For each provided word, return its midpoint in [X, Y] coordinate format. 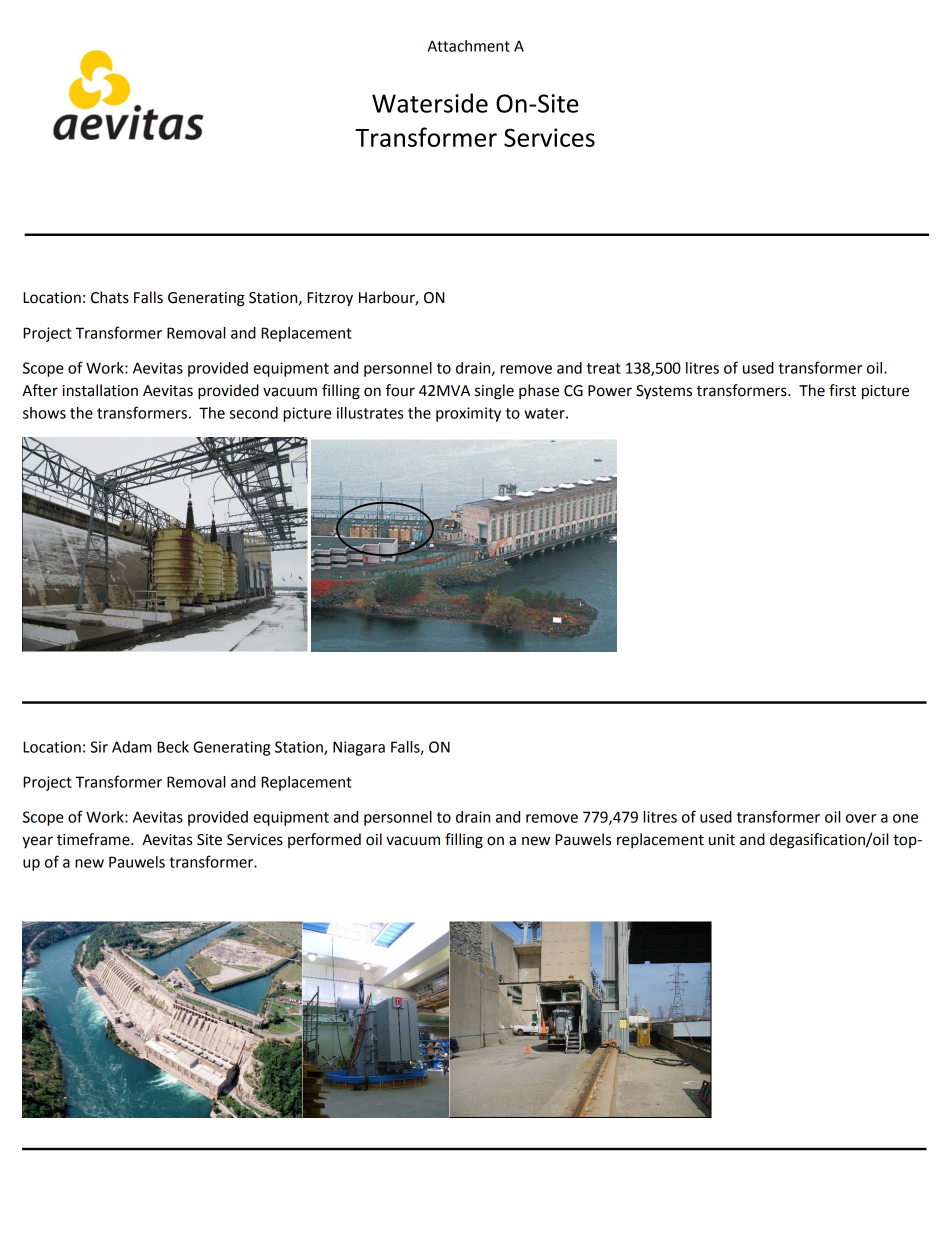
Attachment [469, 46]
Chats [110, 297]
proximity [468, 414]
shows [44, 413]
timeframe [94, 839]
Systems [664, 392]
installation [100, 390]
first [842, 390]
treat [604, 368]
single [494, 392]
